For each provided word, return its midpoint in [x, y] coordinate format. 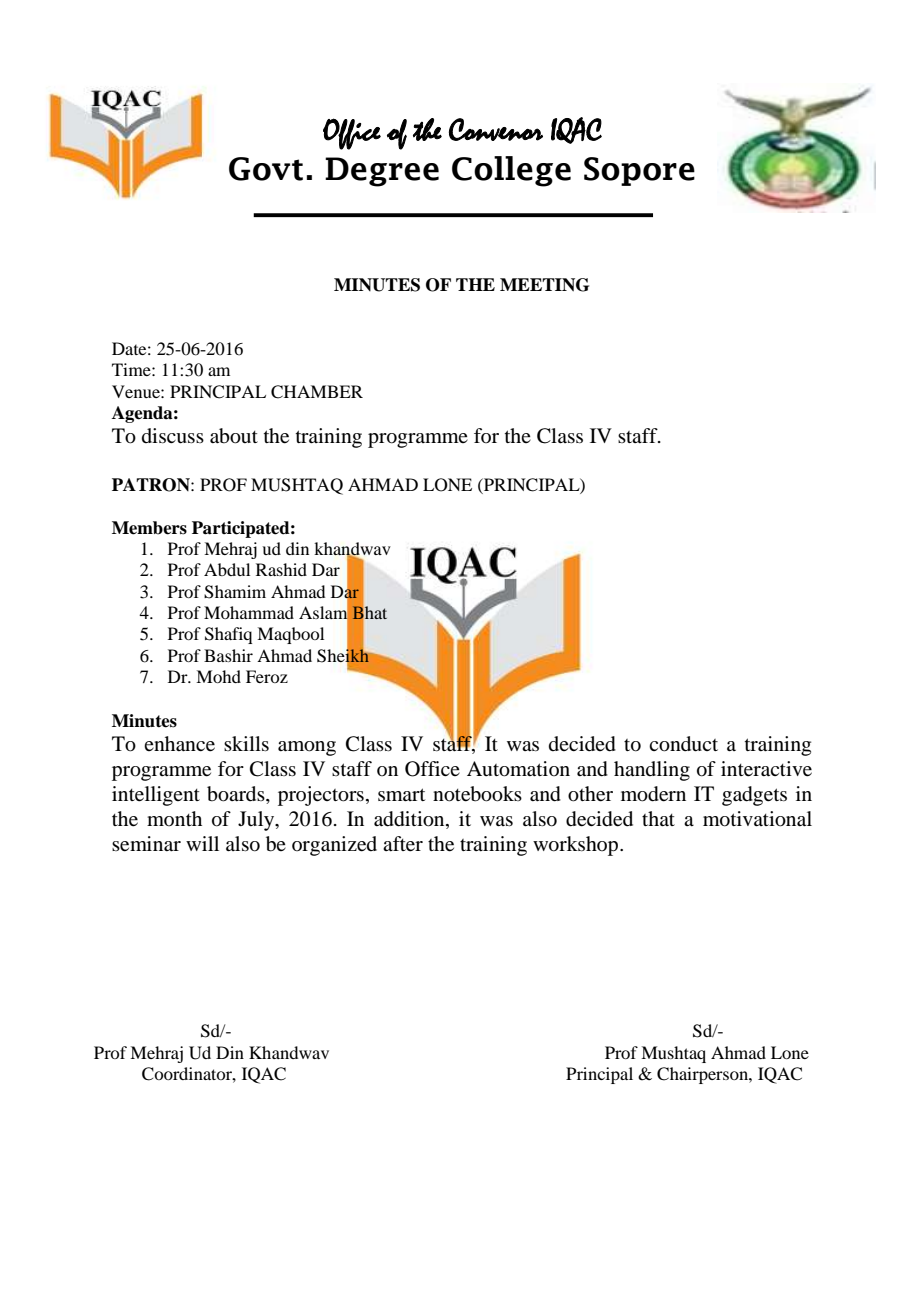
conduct [683, 744]
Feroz [267, 676]
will [202, 843]
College [511, 171]
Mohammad [249, 612]
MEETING [544, 285]
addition [410, 819]
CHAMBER [317, 392]
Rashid [281, 569]
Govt [266, 169]
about [234, 436]
